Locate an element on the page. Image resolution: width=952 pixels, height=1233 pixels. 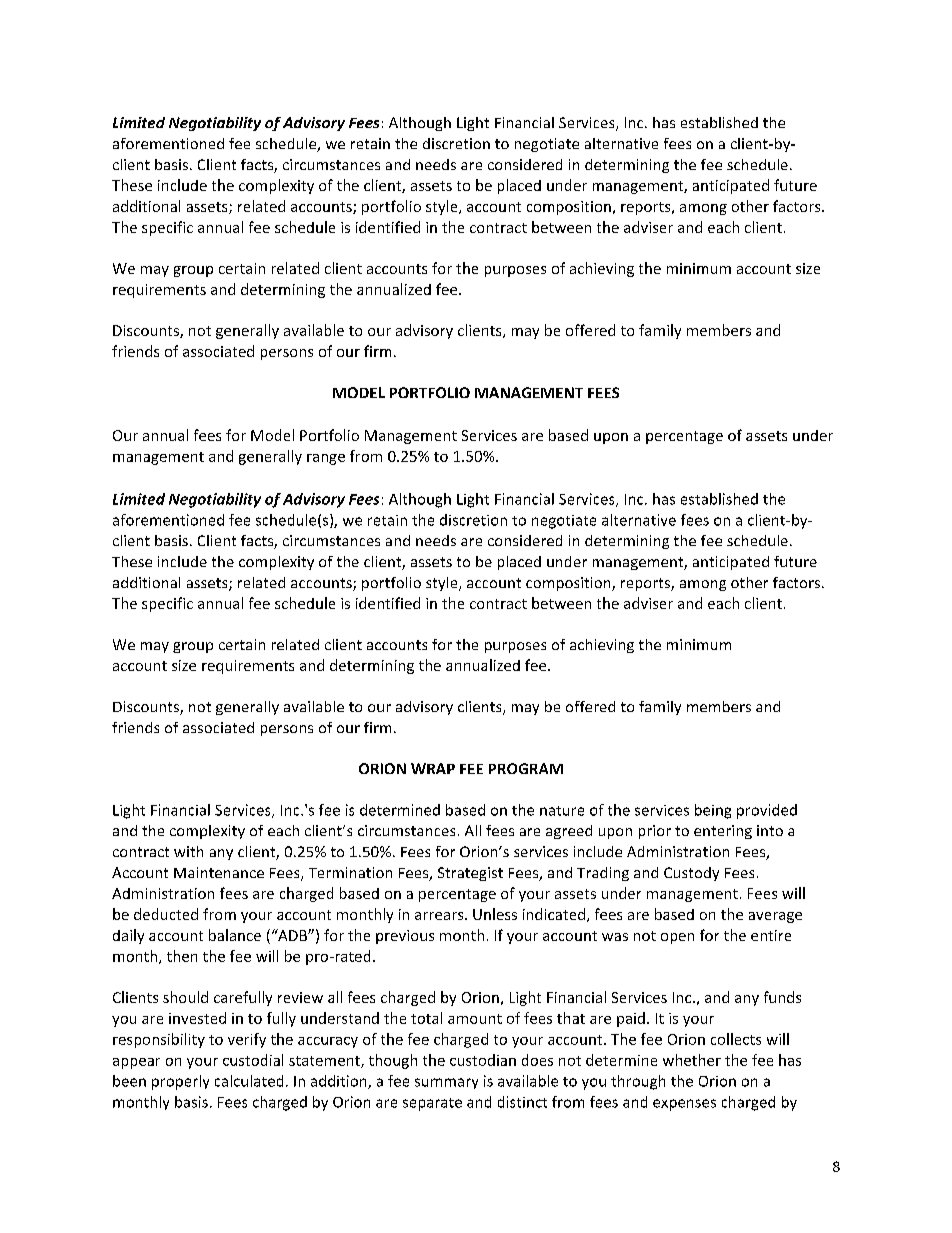
summary is located at coordinates (446, 1083).
